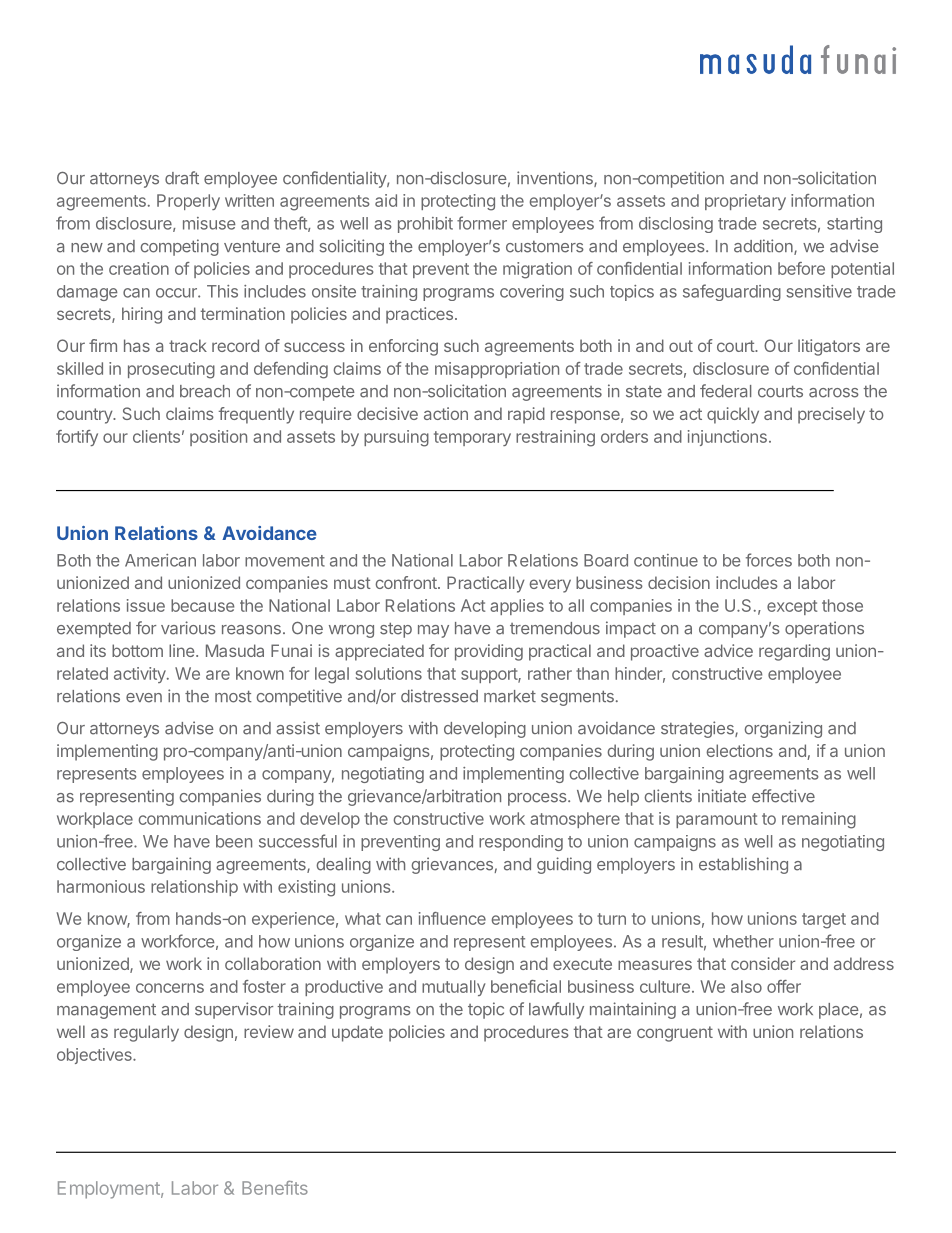 The height and width of the document is (1233, 952). What do you see at coordinates (275, 1188) in the document?
I see `Benefits` at bounding box center [275, 1188].
